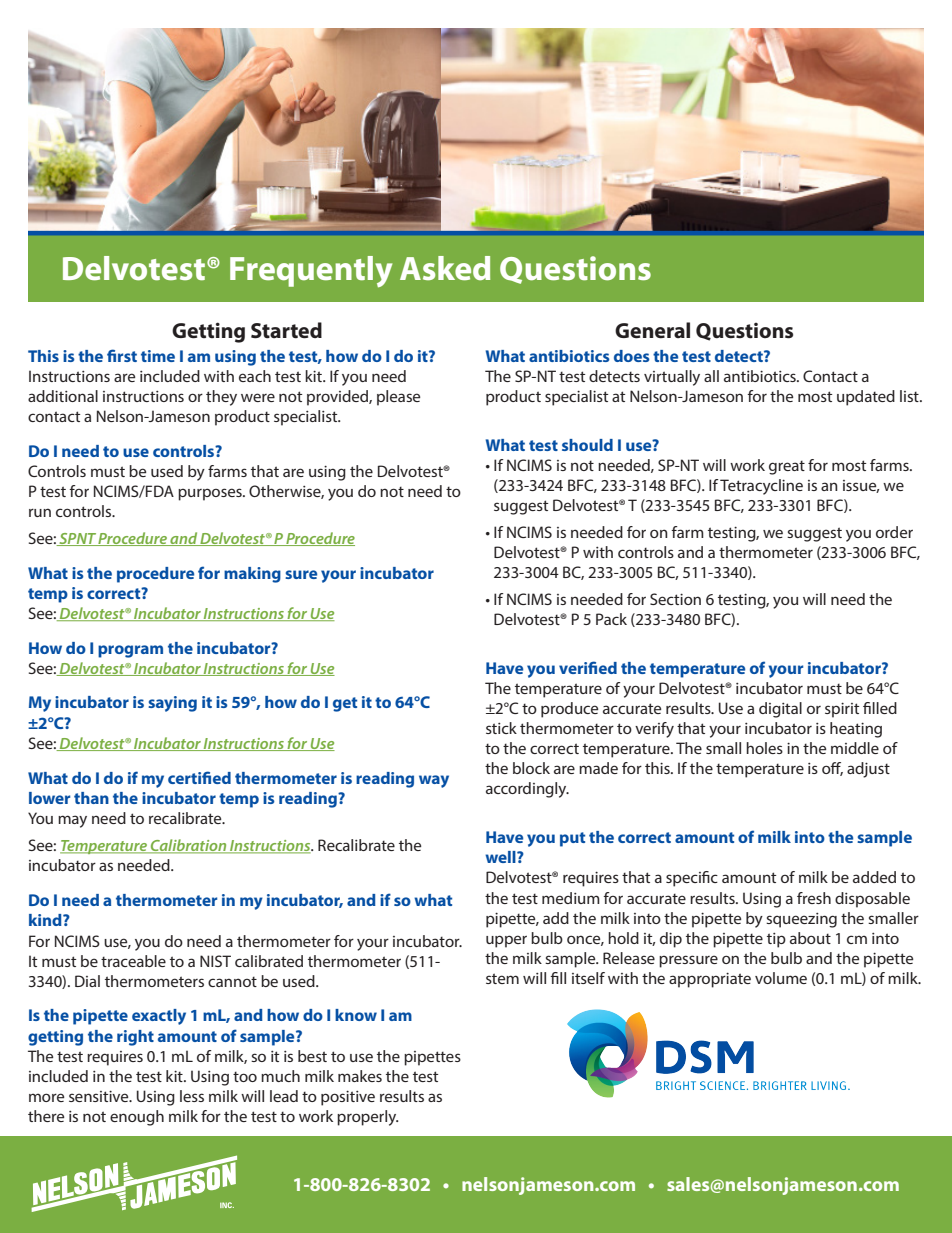 Image resolution: width=952 pixels, height=1233 pixels. I want to click on Pack, so click(611, 619).
